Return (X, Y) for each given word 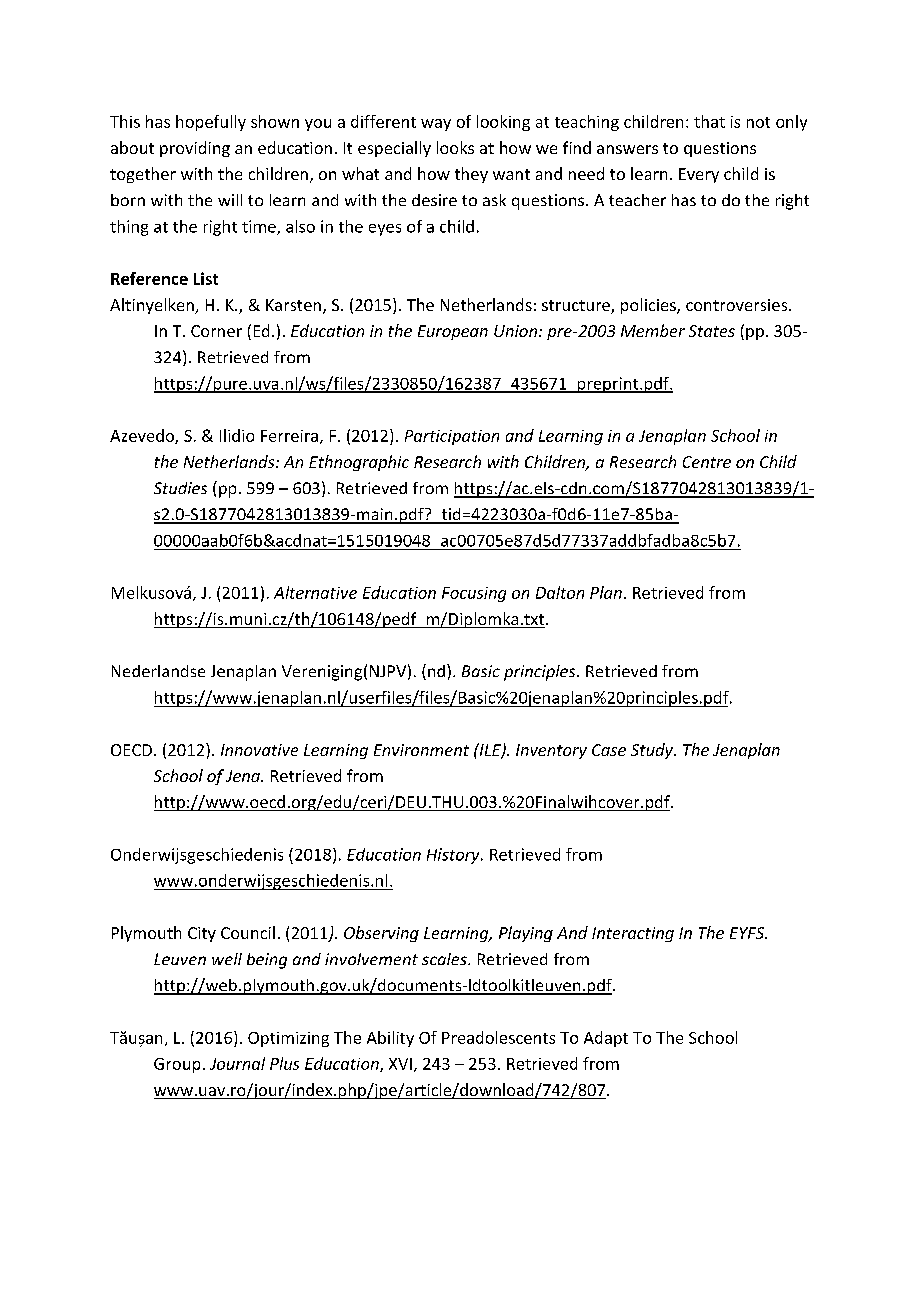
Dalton (560, 592)
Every (699, 175)
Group (177, 1065)
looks (455, 147)
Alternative (315, 592)
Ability (390, 1039)
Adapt (606, 1039)
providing (195, 149)
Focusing (474, 594)
